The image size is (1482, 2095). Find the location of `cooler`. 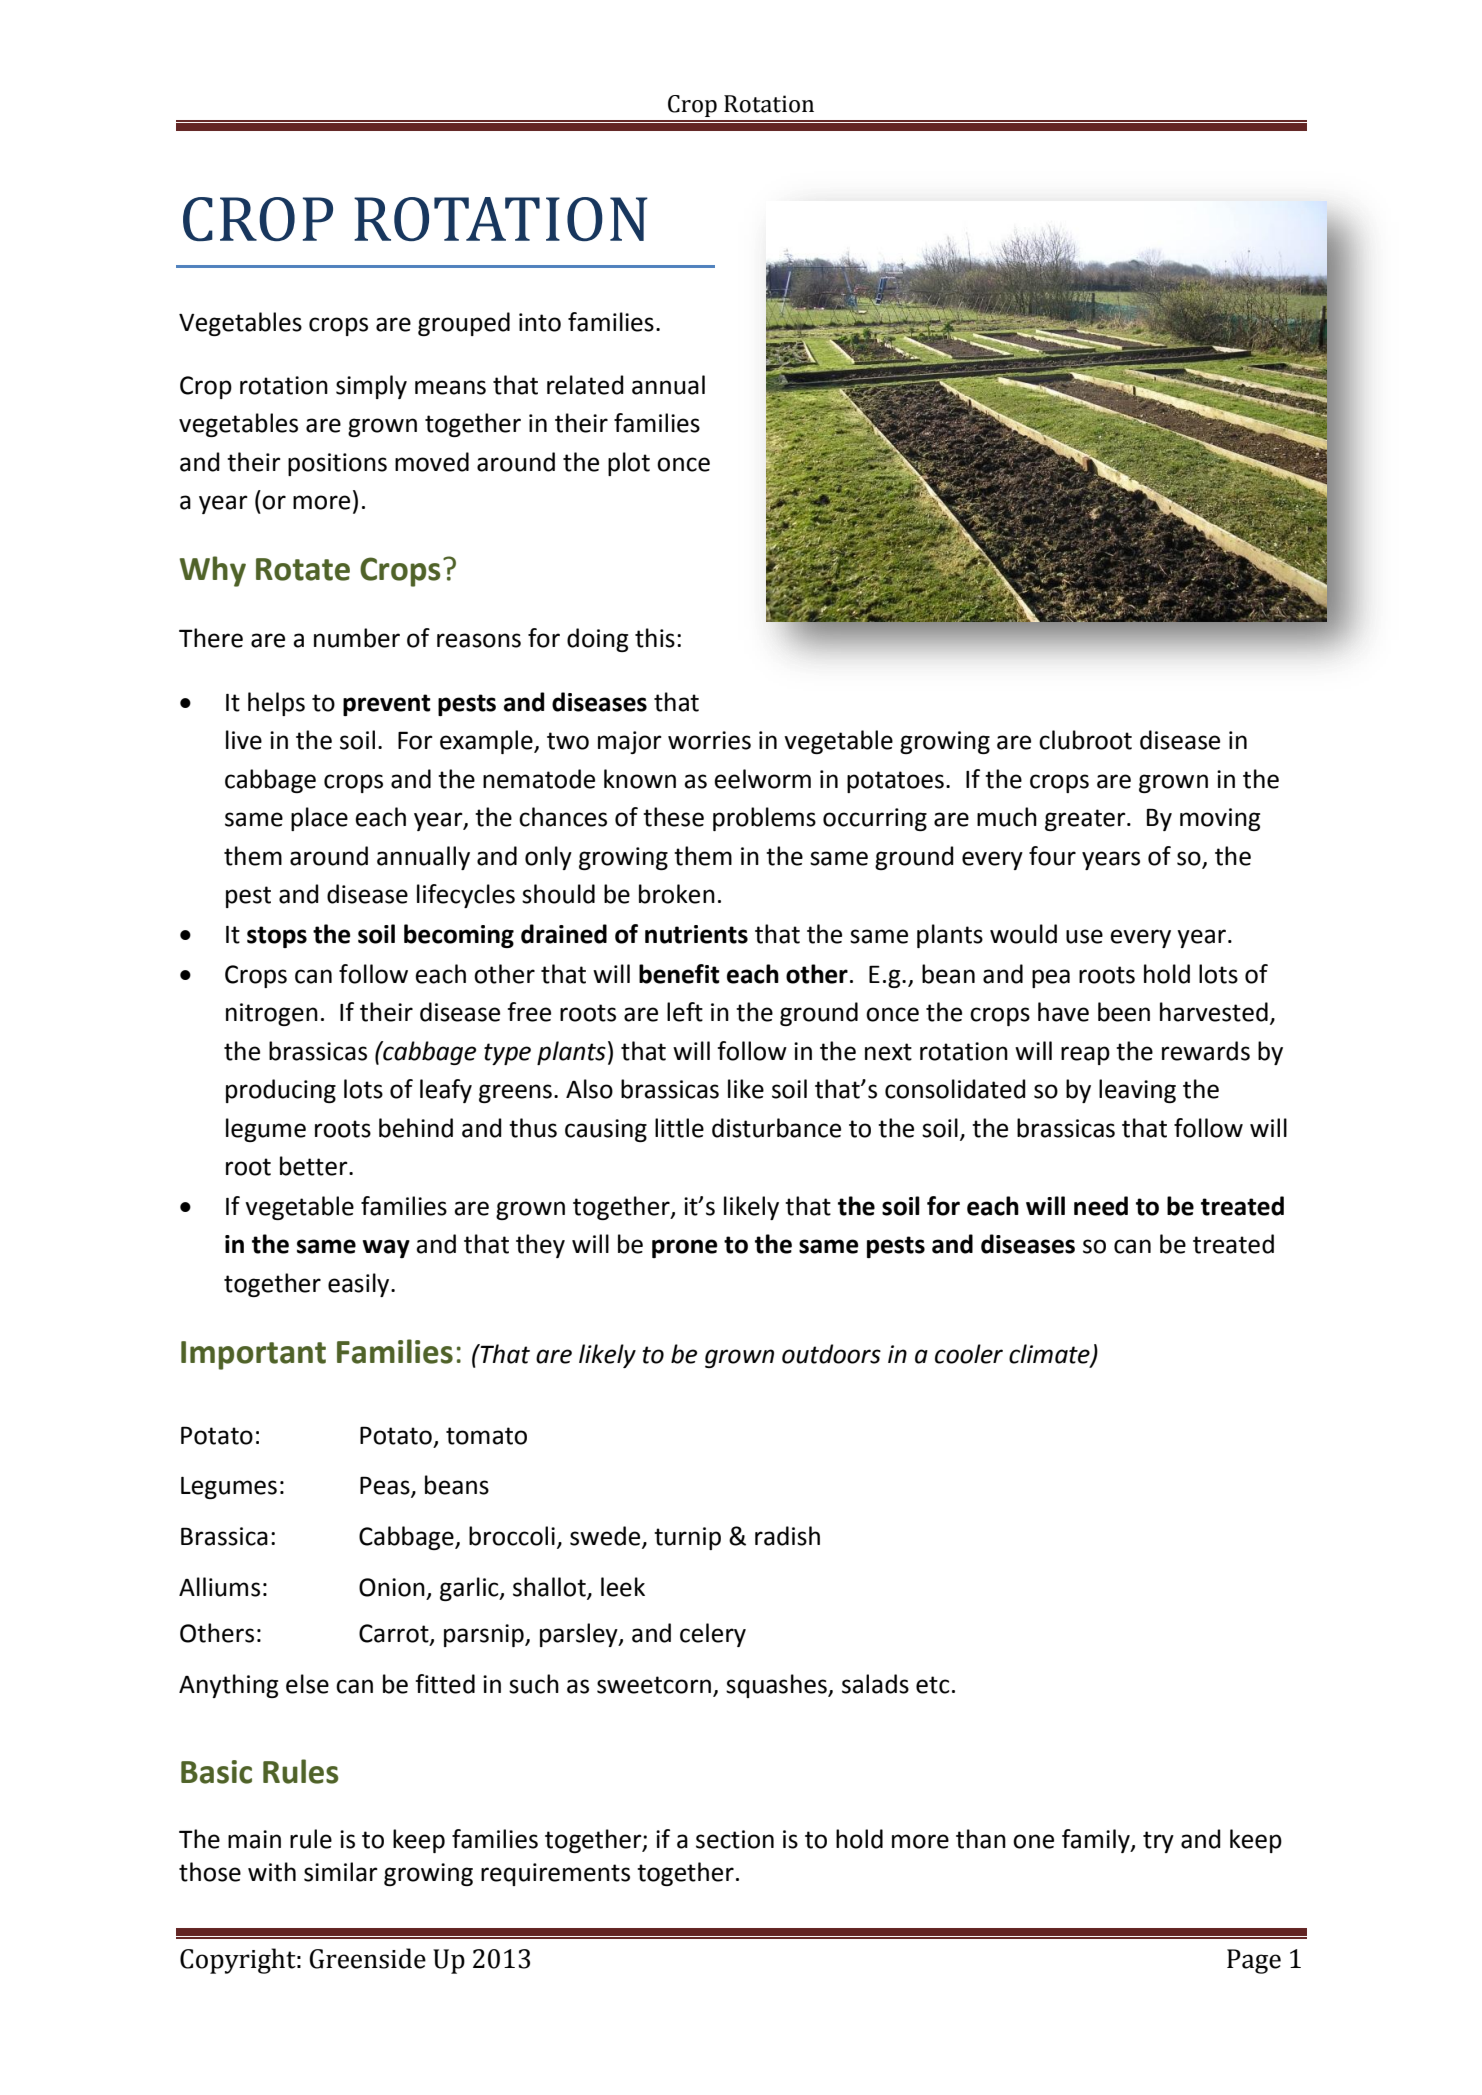

cooler is located at coordinates (969, 1354).
